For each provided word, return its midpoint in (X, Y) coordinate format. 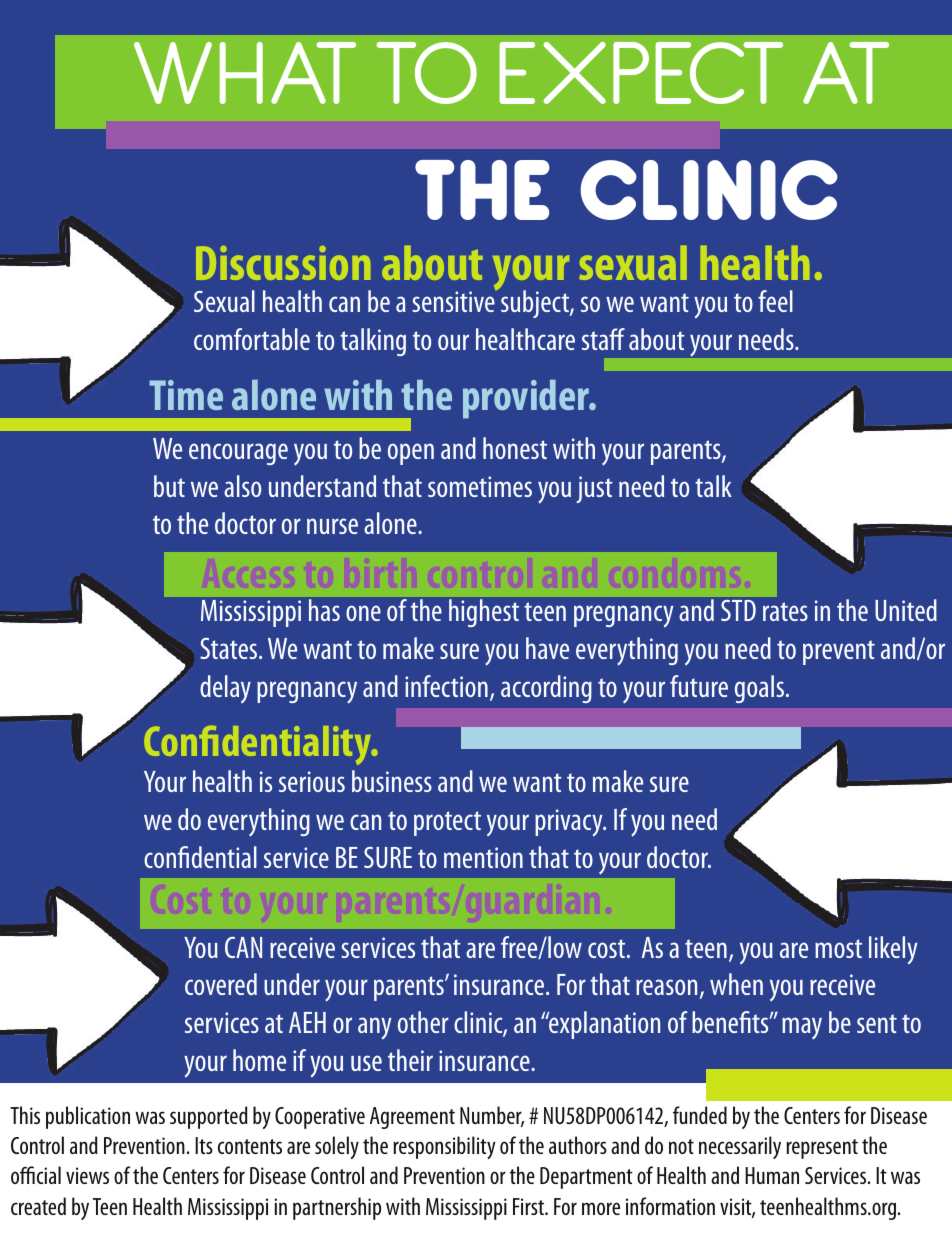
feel (775, 301)
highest (484, 613)
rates (785, 611)
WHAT (245, 73)
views (87, 1175)
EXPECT (641, 73)
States (230, 648)
